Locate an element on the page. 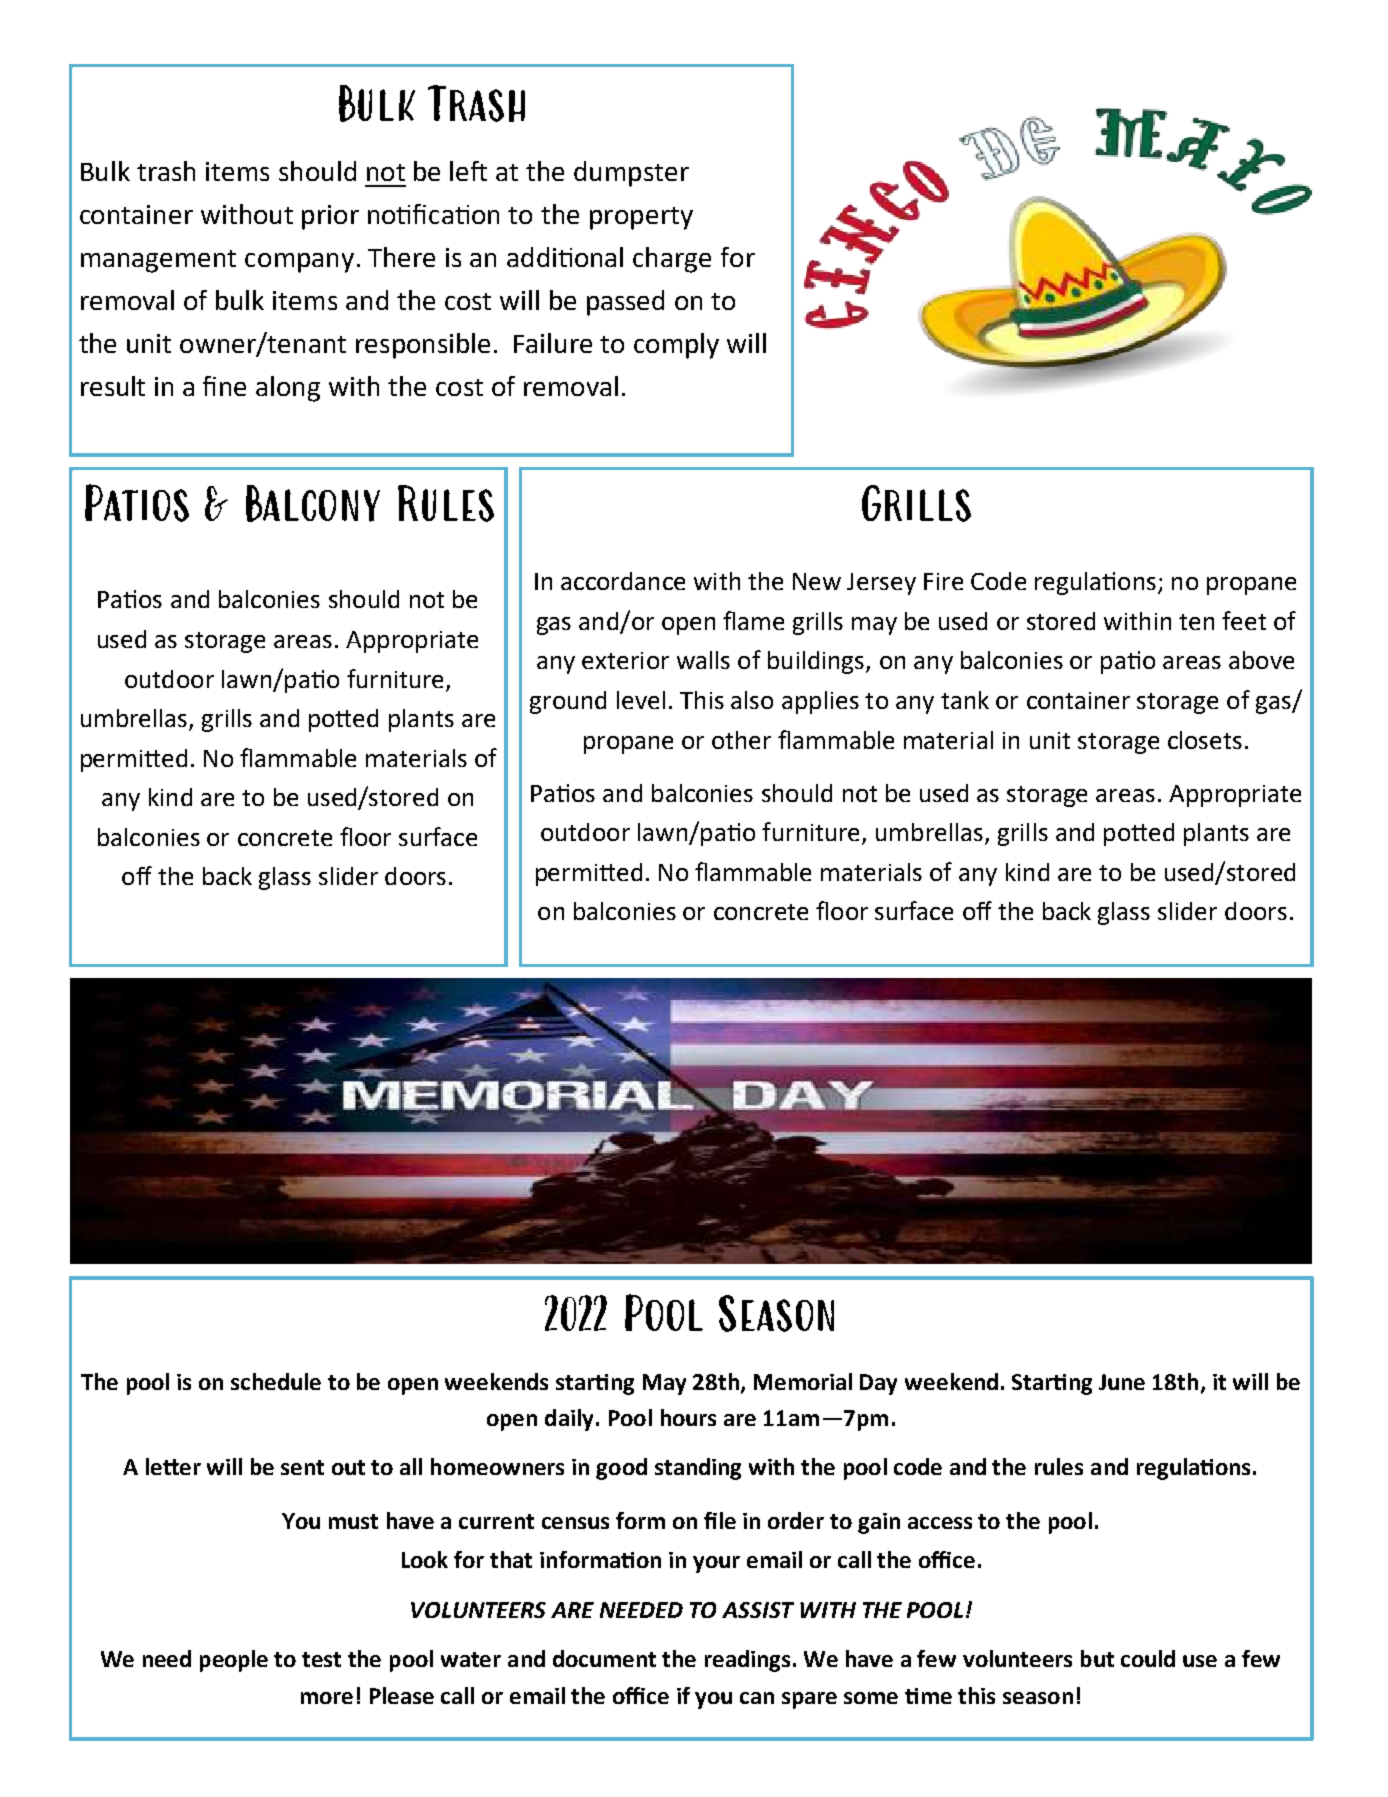 The image size is (1388, 1797). could is located at coordinates (1148, 1658).
